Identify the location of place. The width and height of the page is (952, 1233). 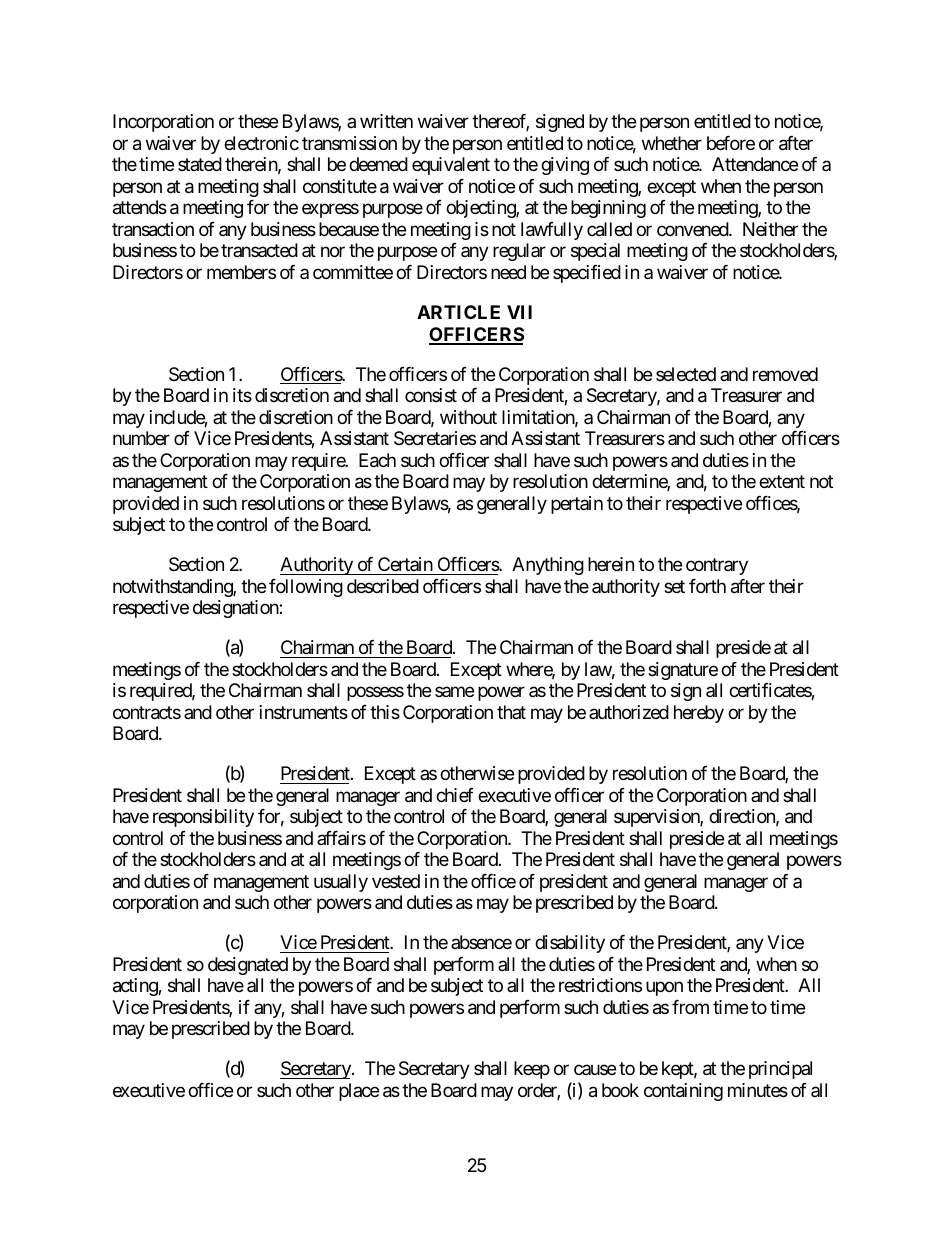
(359, 1092).
